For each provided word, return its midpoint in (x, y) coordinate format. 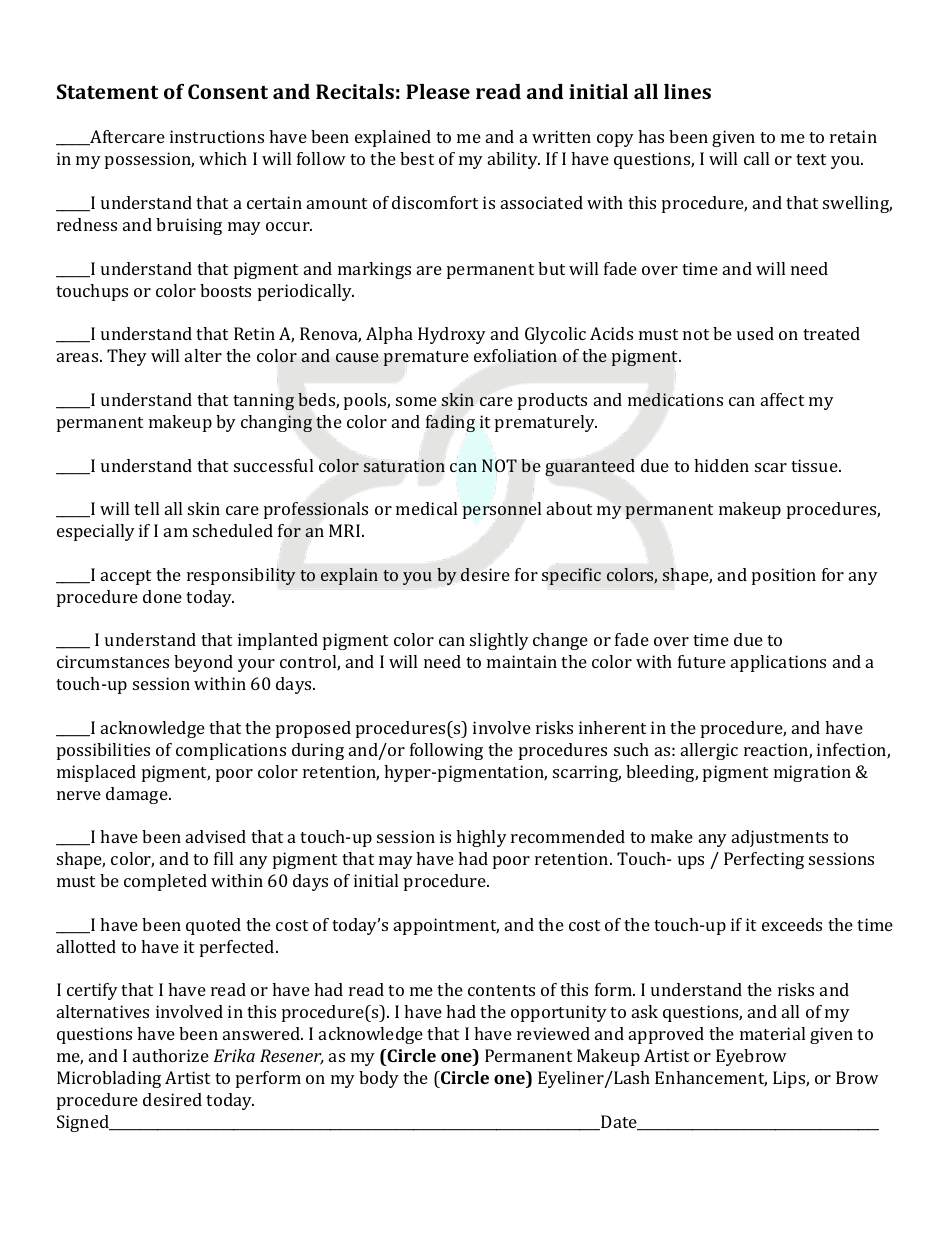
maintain (522, 661)
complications (231, 751)
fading (450, 423)
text (811, 159)
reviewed (553, 1033)
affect (782, 399)
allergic (709, 751)
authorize (171, 1055)
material (772, 1033)
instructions (217, 136)
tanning (263, 401)
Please (438, 91)
